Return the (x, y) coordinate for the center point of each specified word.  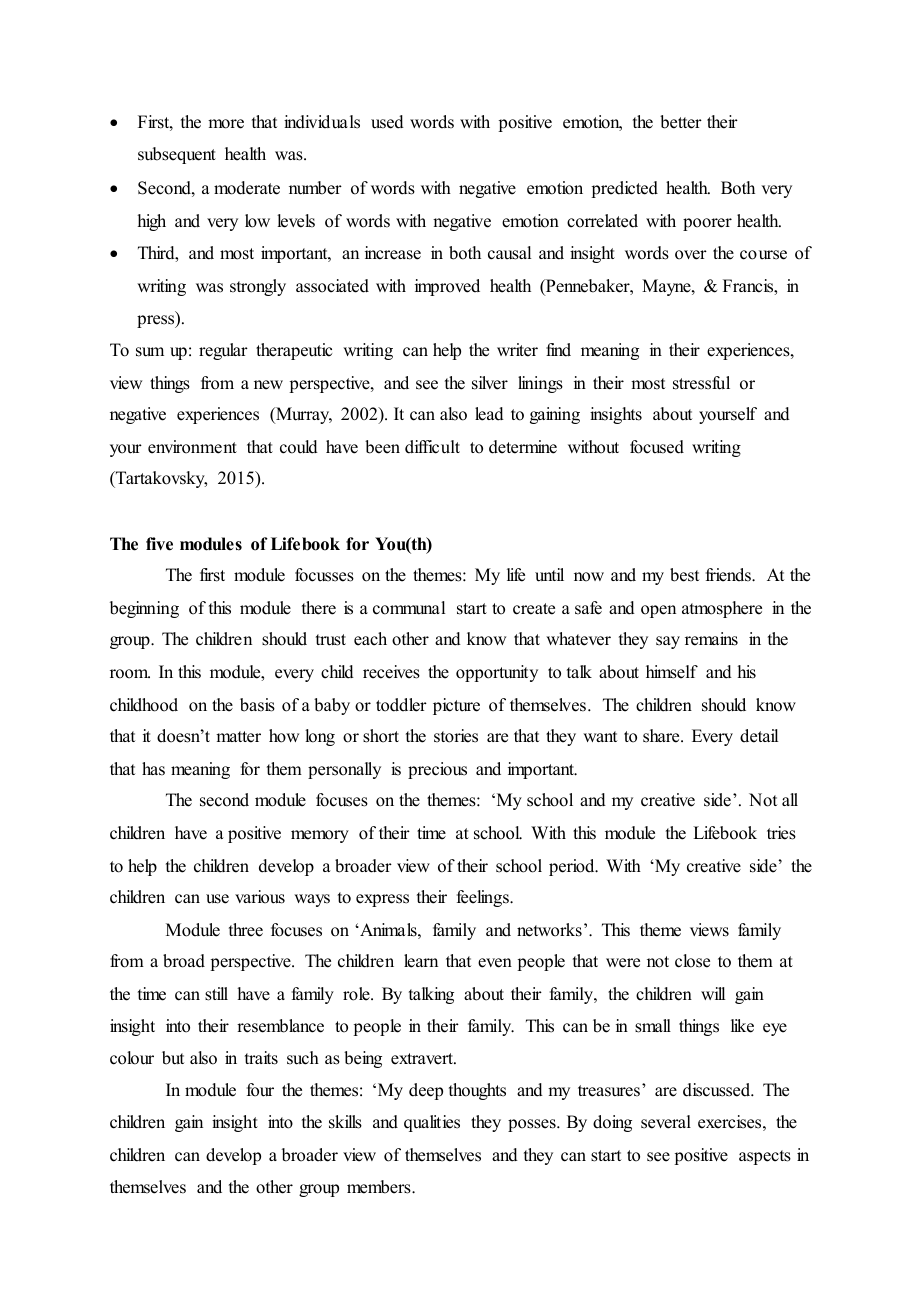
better (681, 122)
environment (192, 447)
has (153, 769)
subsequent (177, 155)
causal (509, 253)
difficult (432, 447)
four (260, 1090)
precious (437, 770)
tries (781, 833)
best (684, 575)
